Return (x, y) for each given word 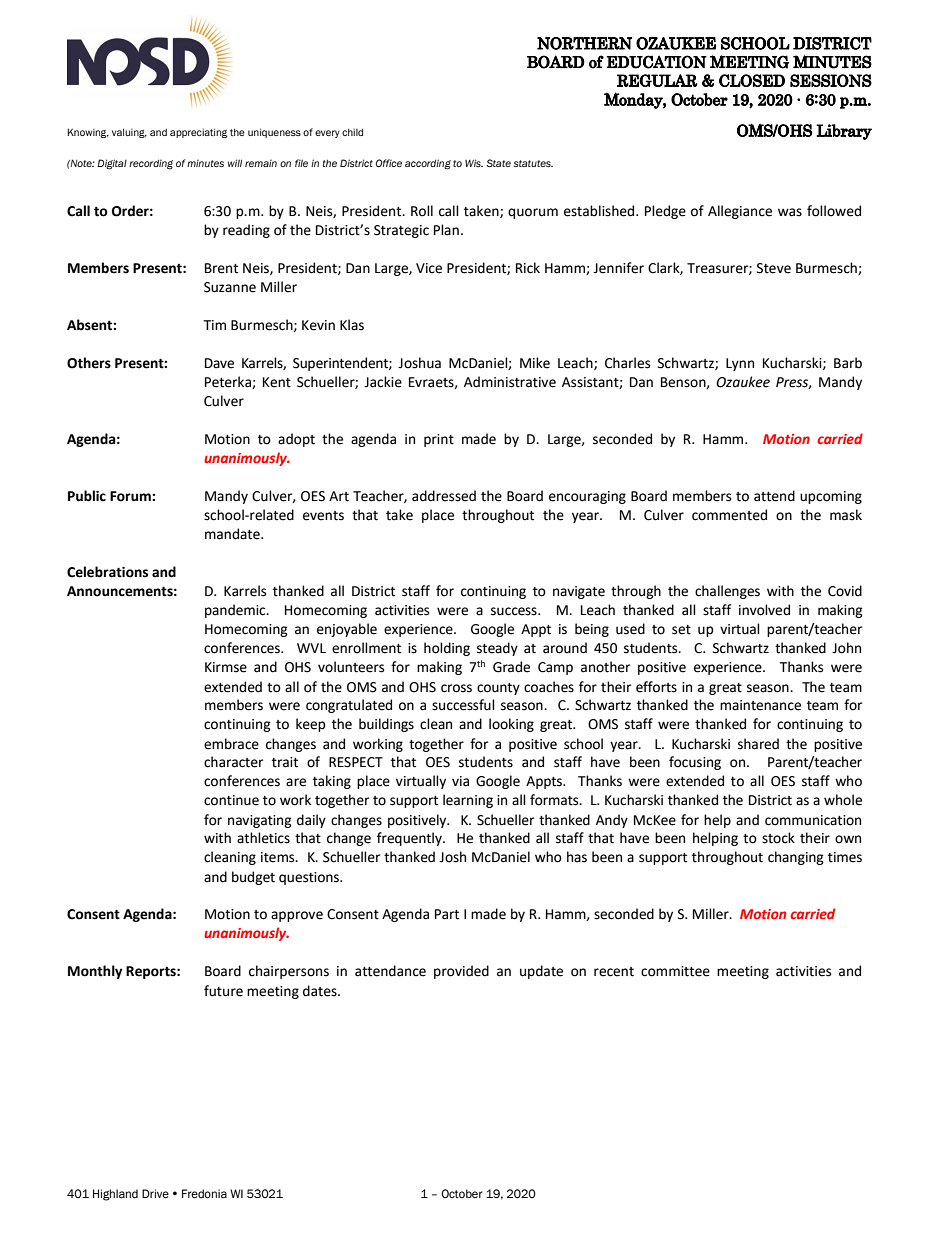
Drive (155, 1193)
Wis (474, 163)
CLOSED (752, 80)
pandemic (236, 611)
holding (447, 649)
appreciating (198, 133)
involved (764, 610)
